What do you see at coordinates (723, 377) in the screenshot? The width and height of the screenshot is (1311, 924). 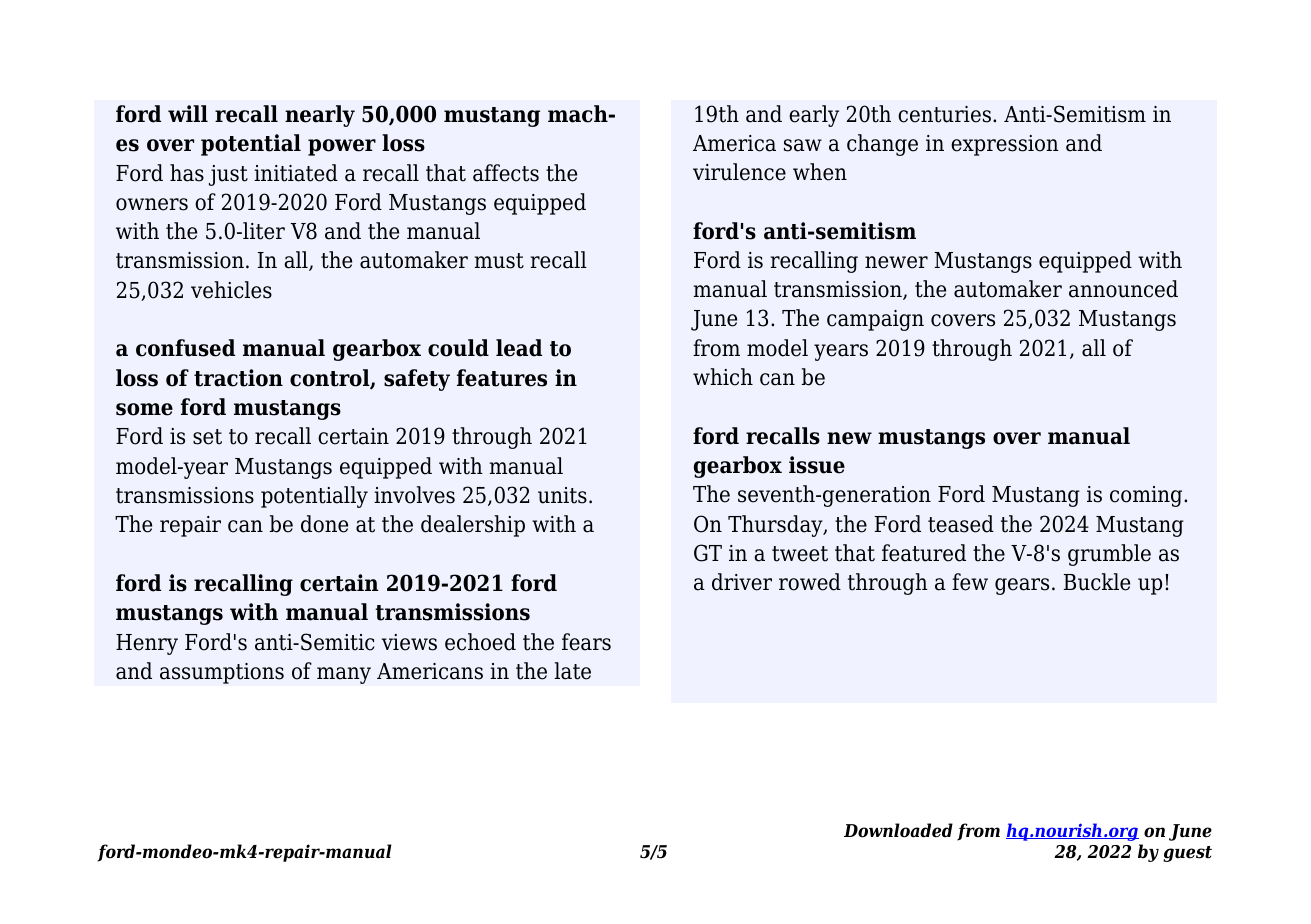 I see `which` at bounding box center [723, 377].
